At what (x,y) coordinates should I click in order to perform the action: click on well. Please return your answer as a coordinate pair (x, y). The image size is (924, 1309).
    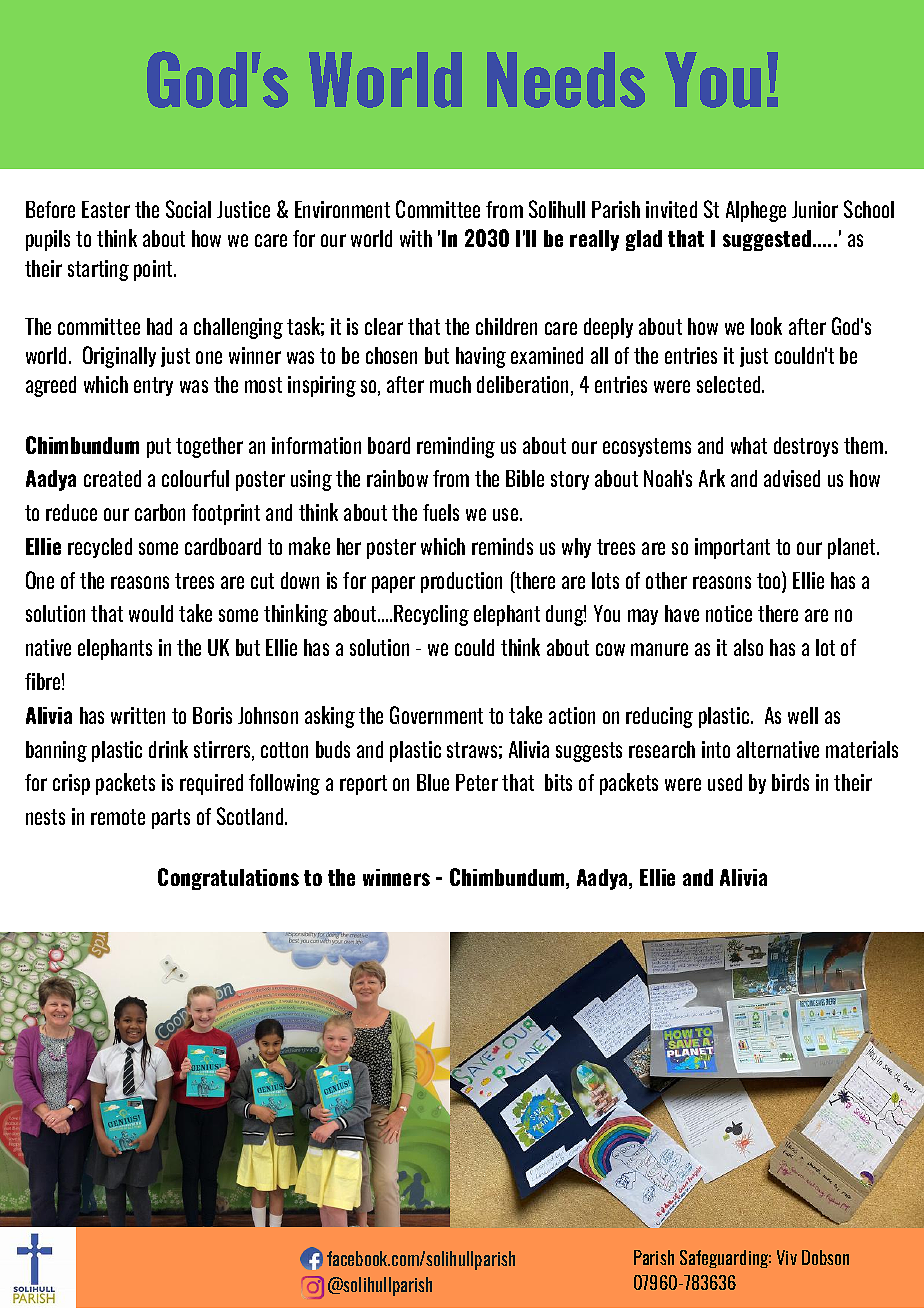
    Looking at the image, I should click on (803, 715).
